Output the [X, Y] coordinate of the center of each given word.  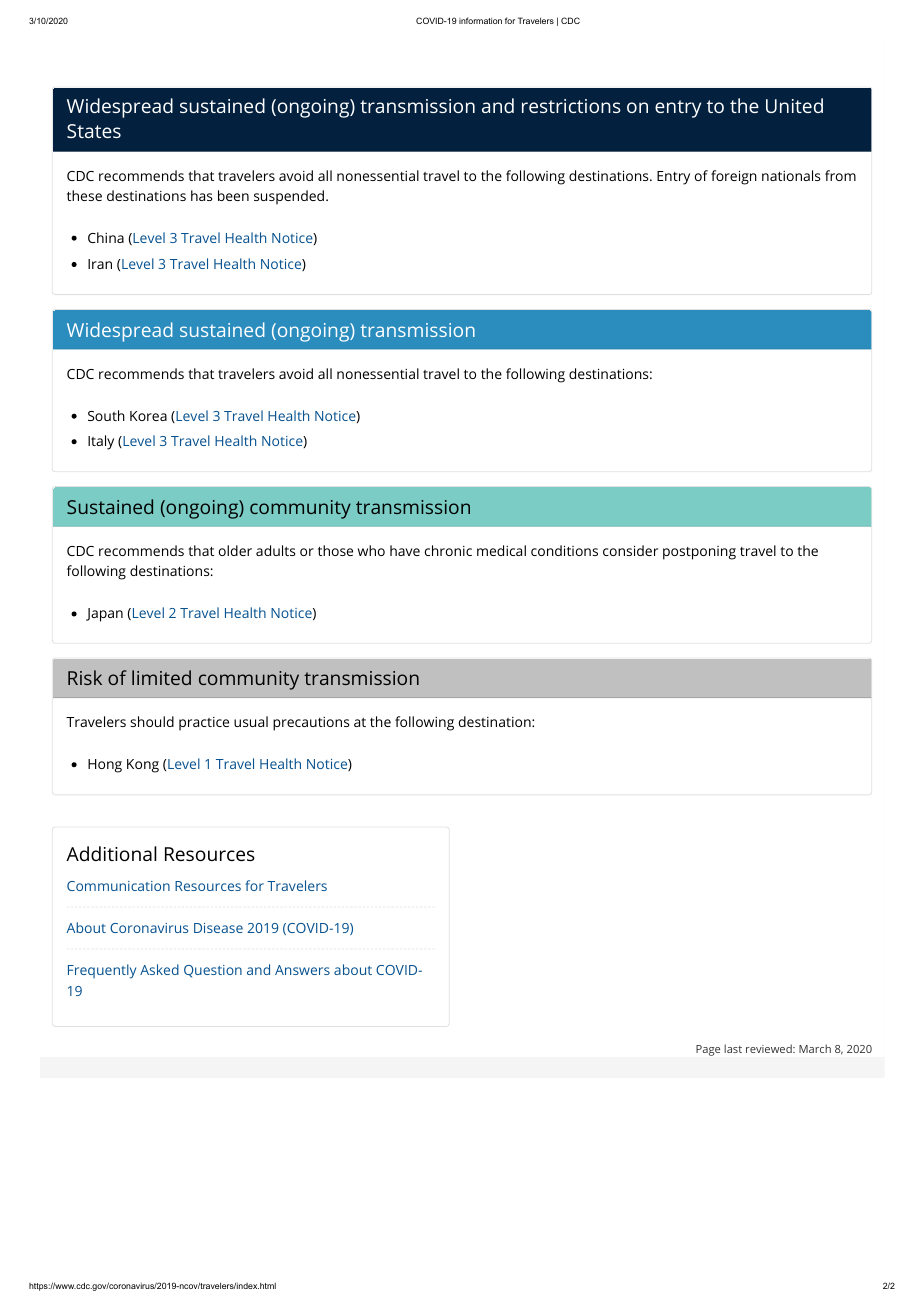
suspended [289, 197]
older [235, 550]
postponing [699, 553]
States [94, 131]
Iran [100, 264]
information [480, 20]
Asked [159, 969]
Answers [302, 970]
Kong [143, 766]
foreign [734, 177]
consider [630, 550]
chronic [448, 550]
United [794, 105]
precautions [311, 724]
